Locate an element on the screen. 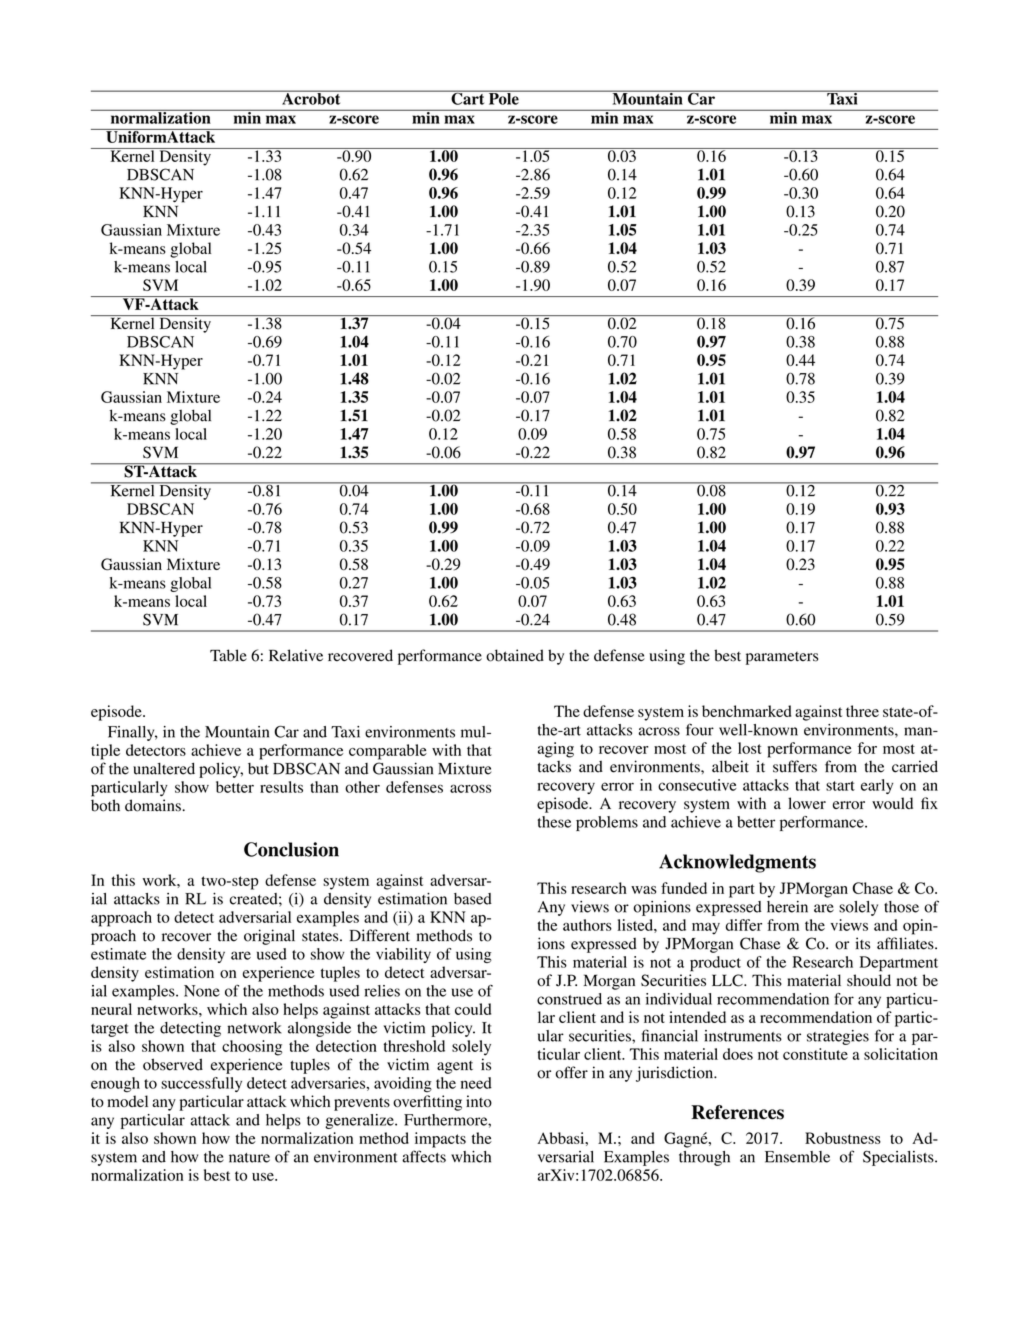 The image size is (1029, 1332). Cart is located at coordinates (468, 97).
